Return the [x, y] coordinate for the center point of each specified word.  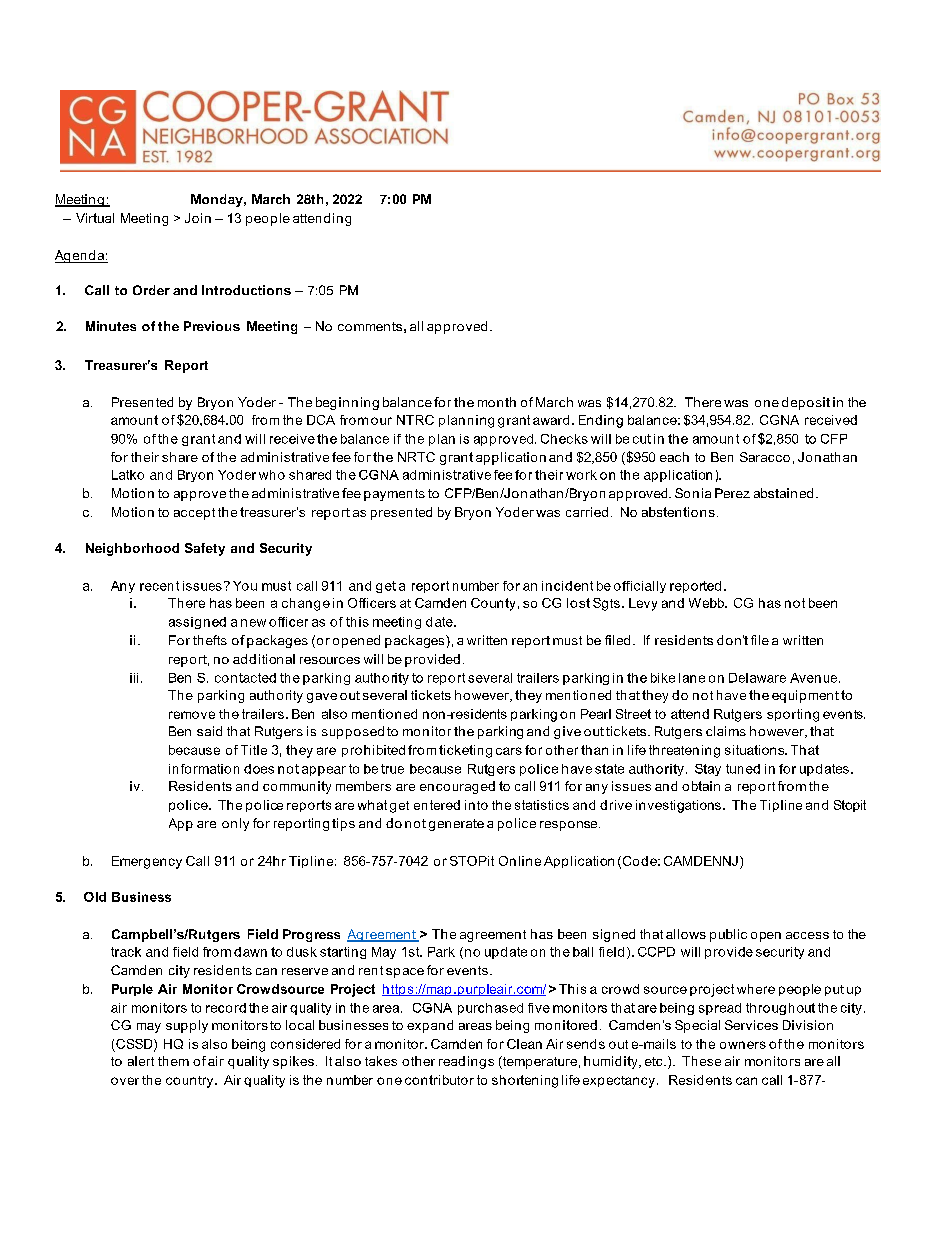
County [493, 604]
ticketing [465, 751]
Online [520, 861]
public [728, 935]
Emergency [147, 862]
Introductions [246, 290]
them [173, 1061]
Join [198, 218]
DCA [321, 420]
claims [726, 731]
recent [159, 586]
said [209, 731]
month [497, 402]
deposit [806, 403]
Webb [707, 603]
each [674, 457]
